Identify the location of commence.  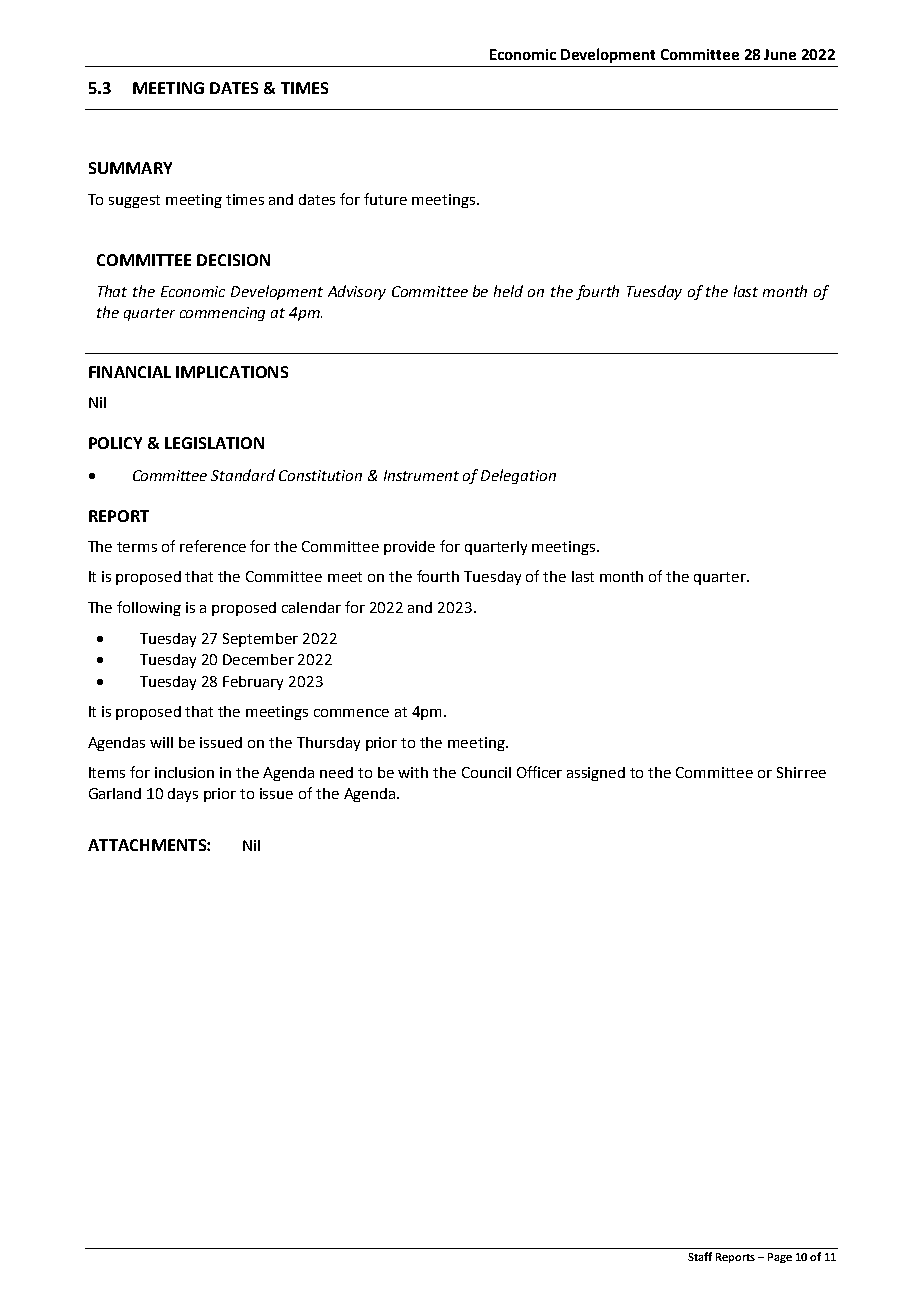
(351, 713).
